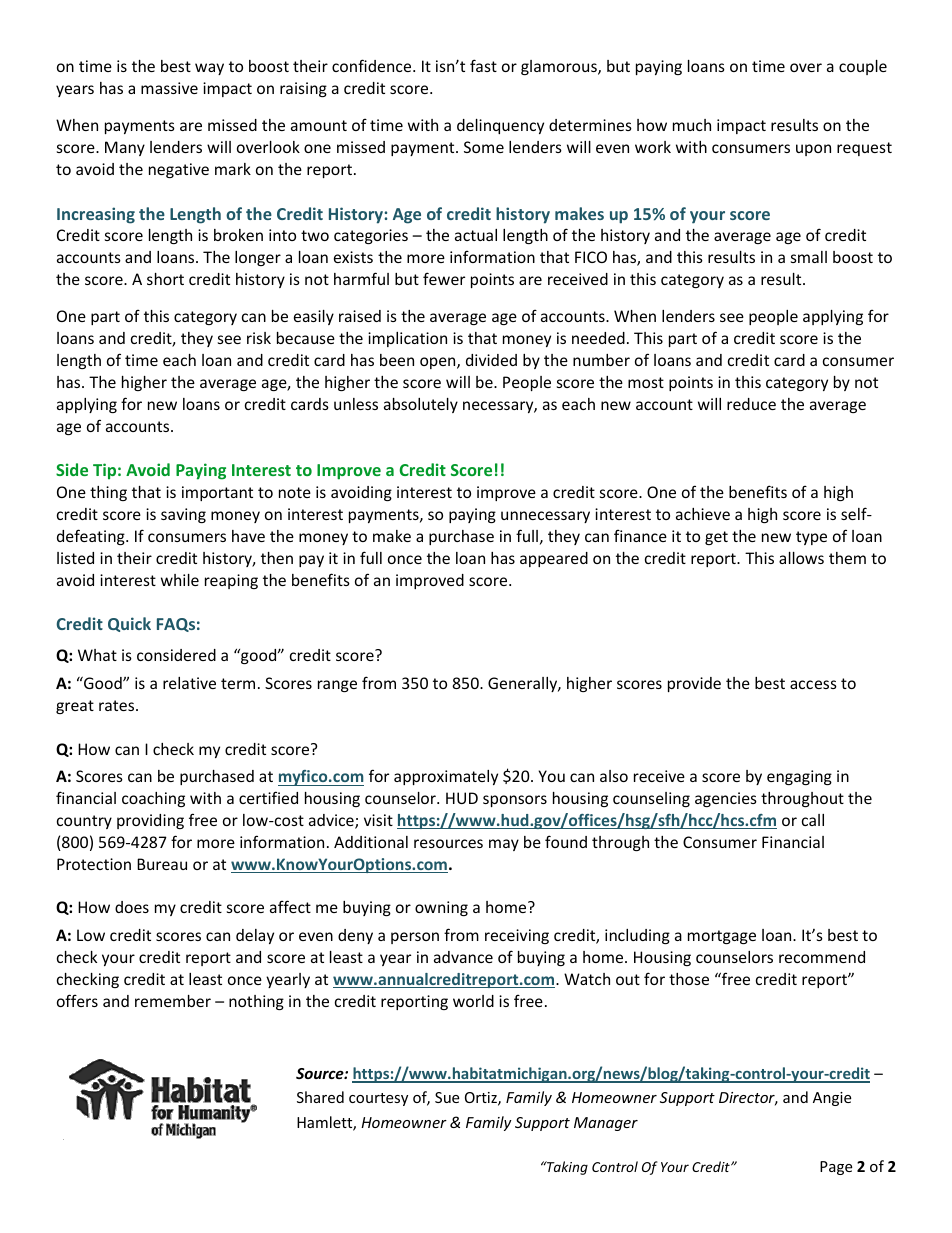 This image has width=952, height=1233. Describe the element at coordinates (447, 1097) in the image. I see `Sue` at that location.
